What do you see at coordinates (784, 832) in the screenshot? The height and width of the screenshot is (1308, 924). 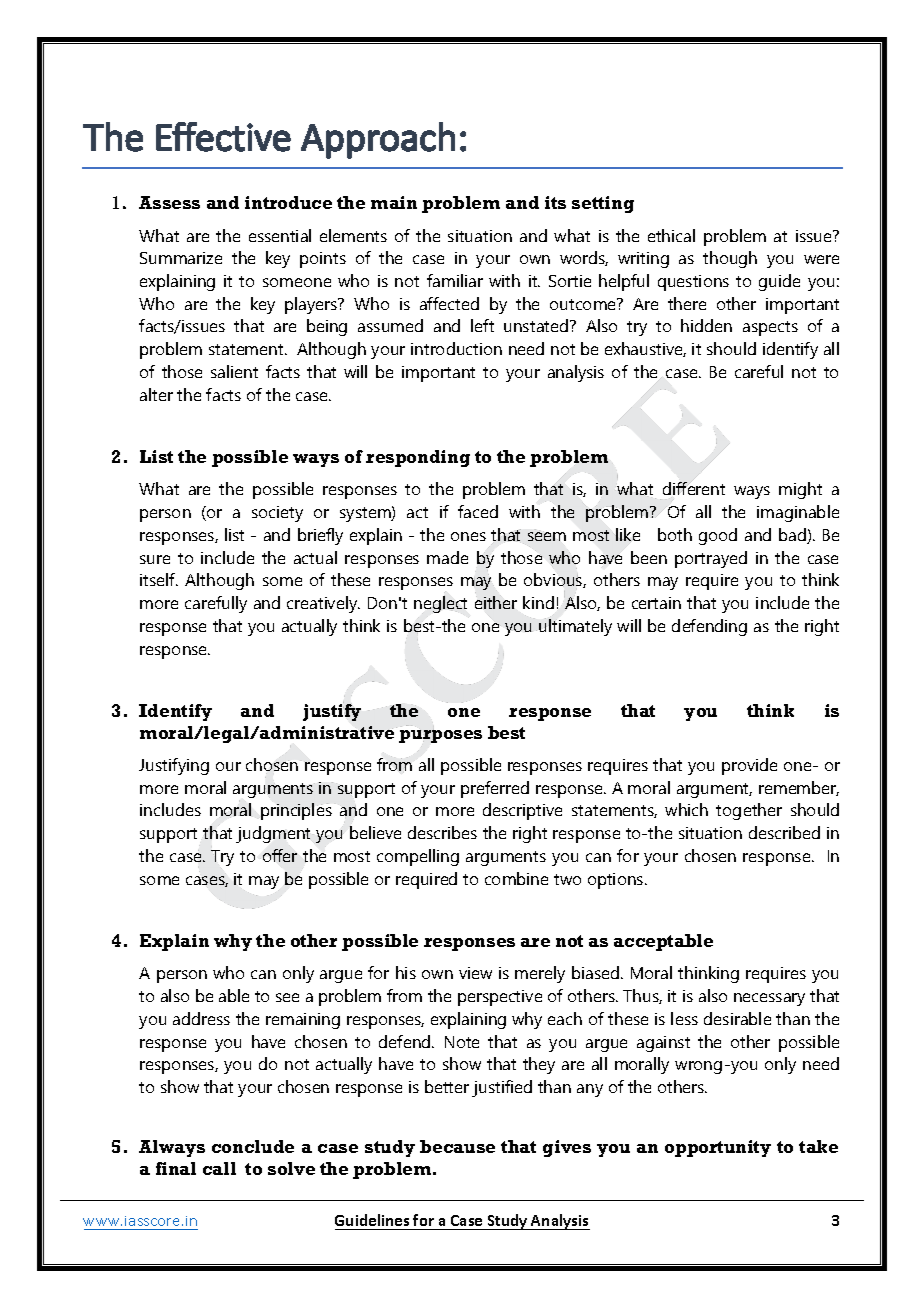 I see `described` at bounding box center [784, 832].
